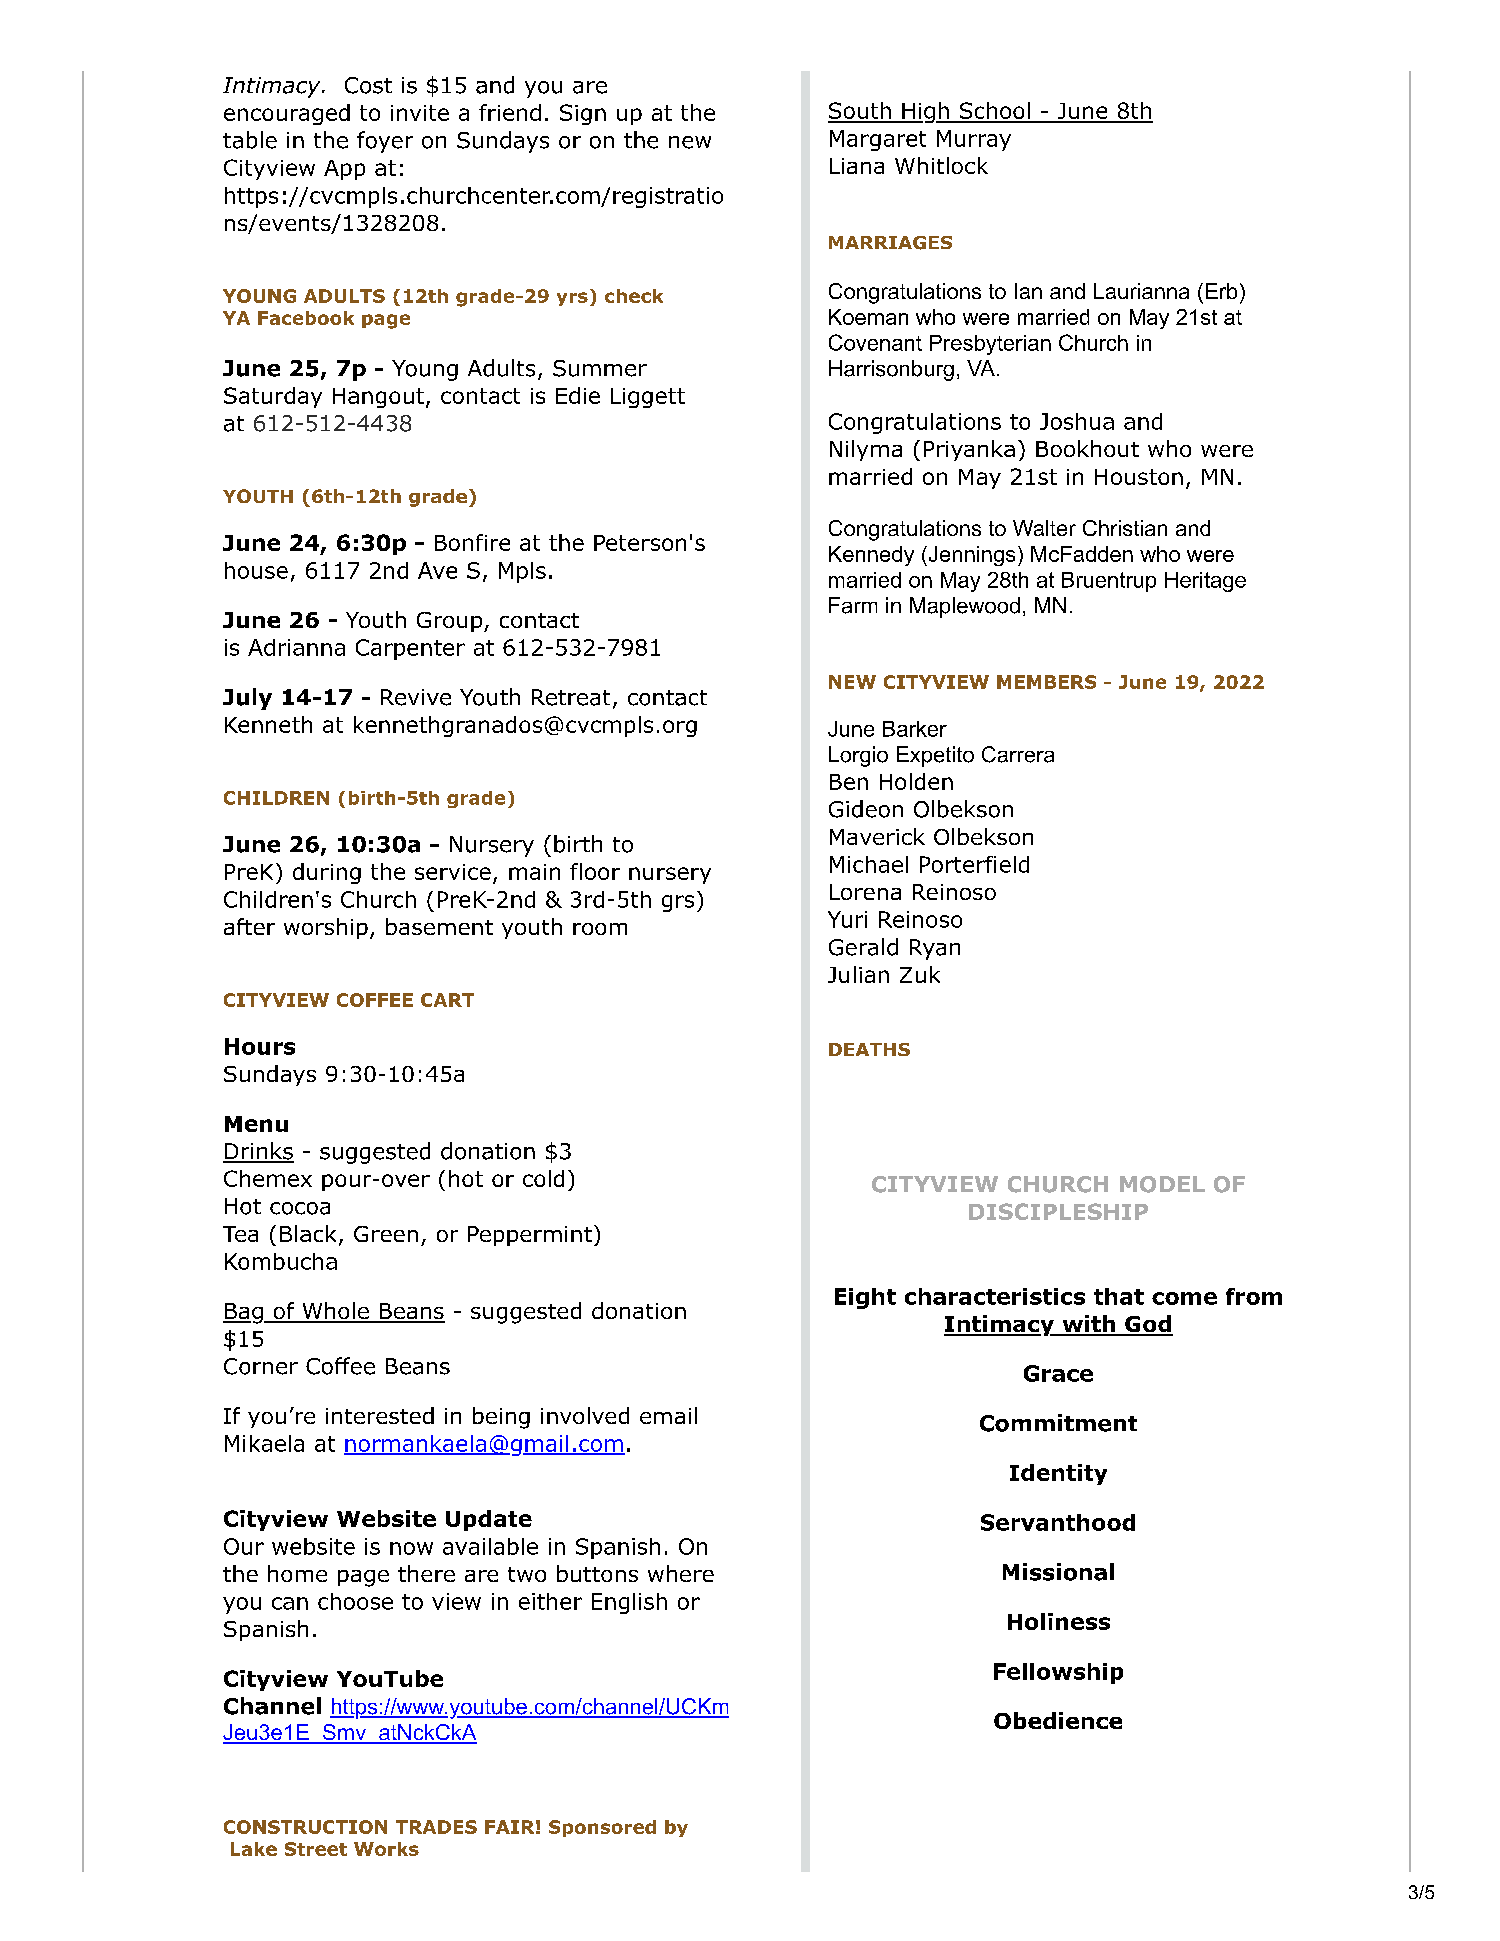 Image resolution: width=1500 pixels, height=1941 pixels. What do you see at coordinates (853, 605) in the screenshot?
I see `Farm` at bounding box center [853, 605].
